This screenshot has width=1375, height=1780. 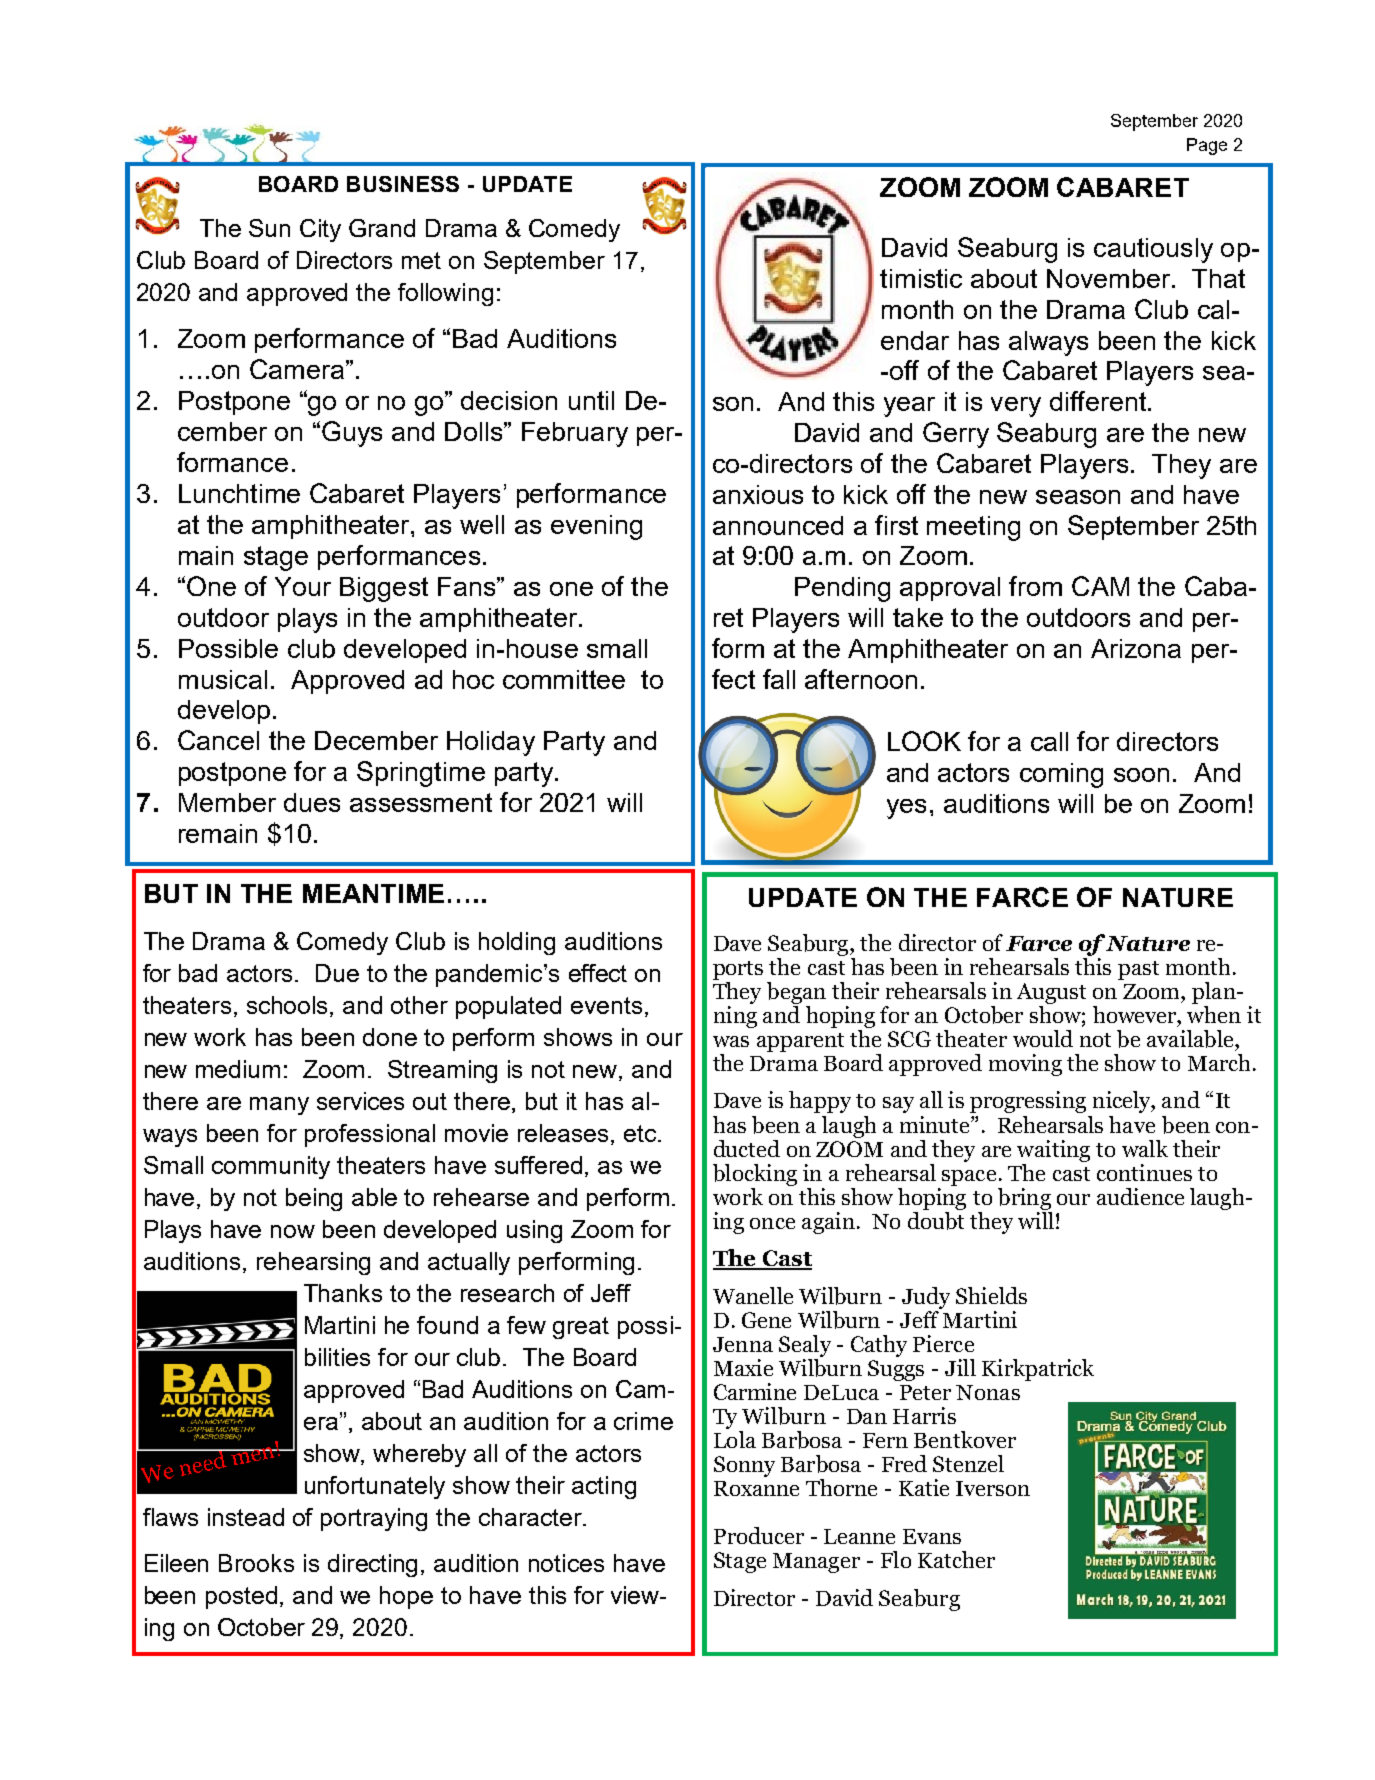 I want to click on Sun, so click(x=269, y=228).
